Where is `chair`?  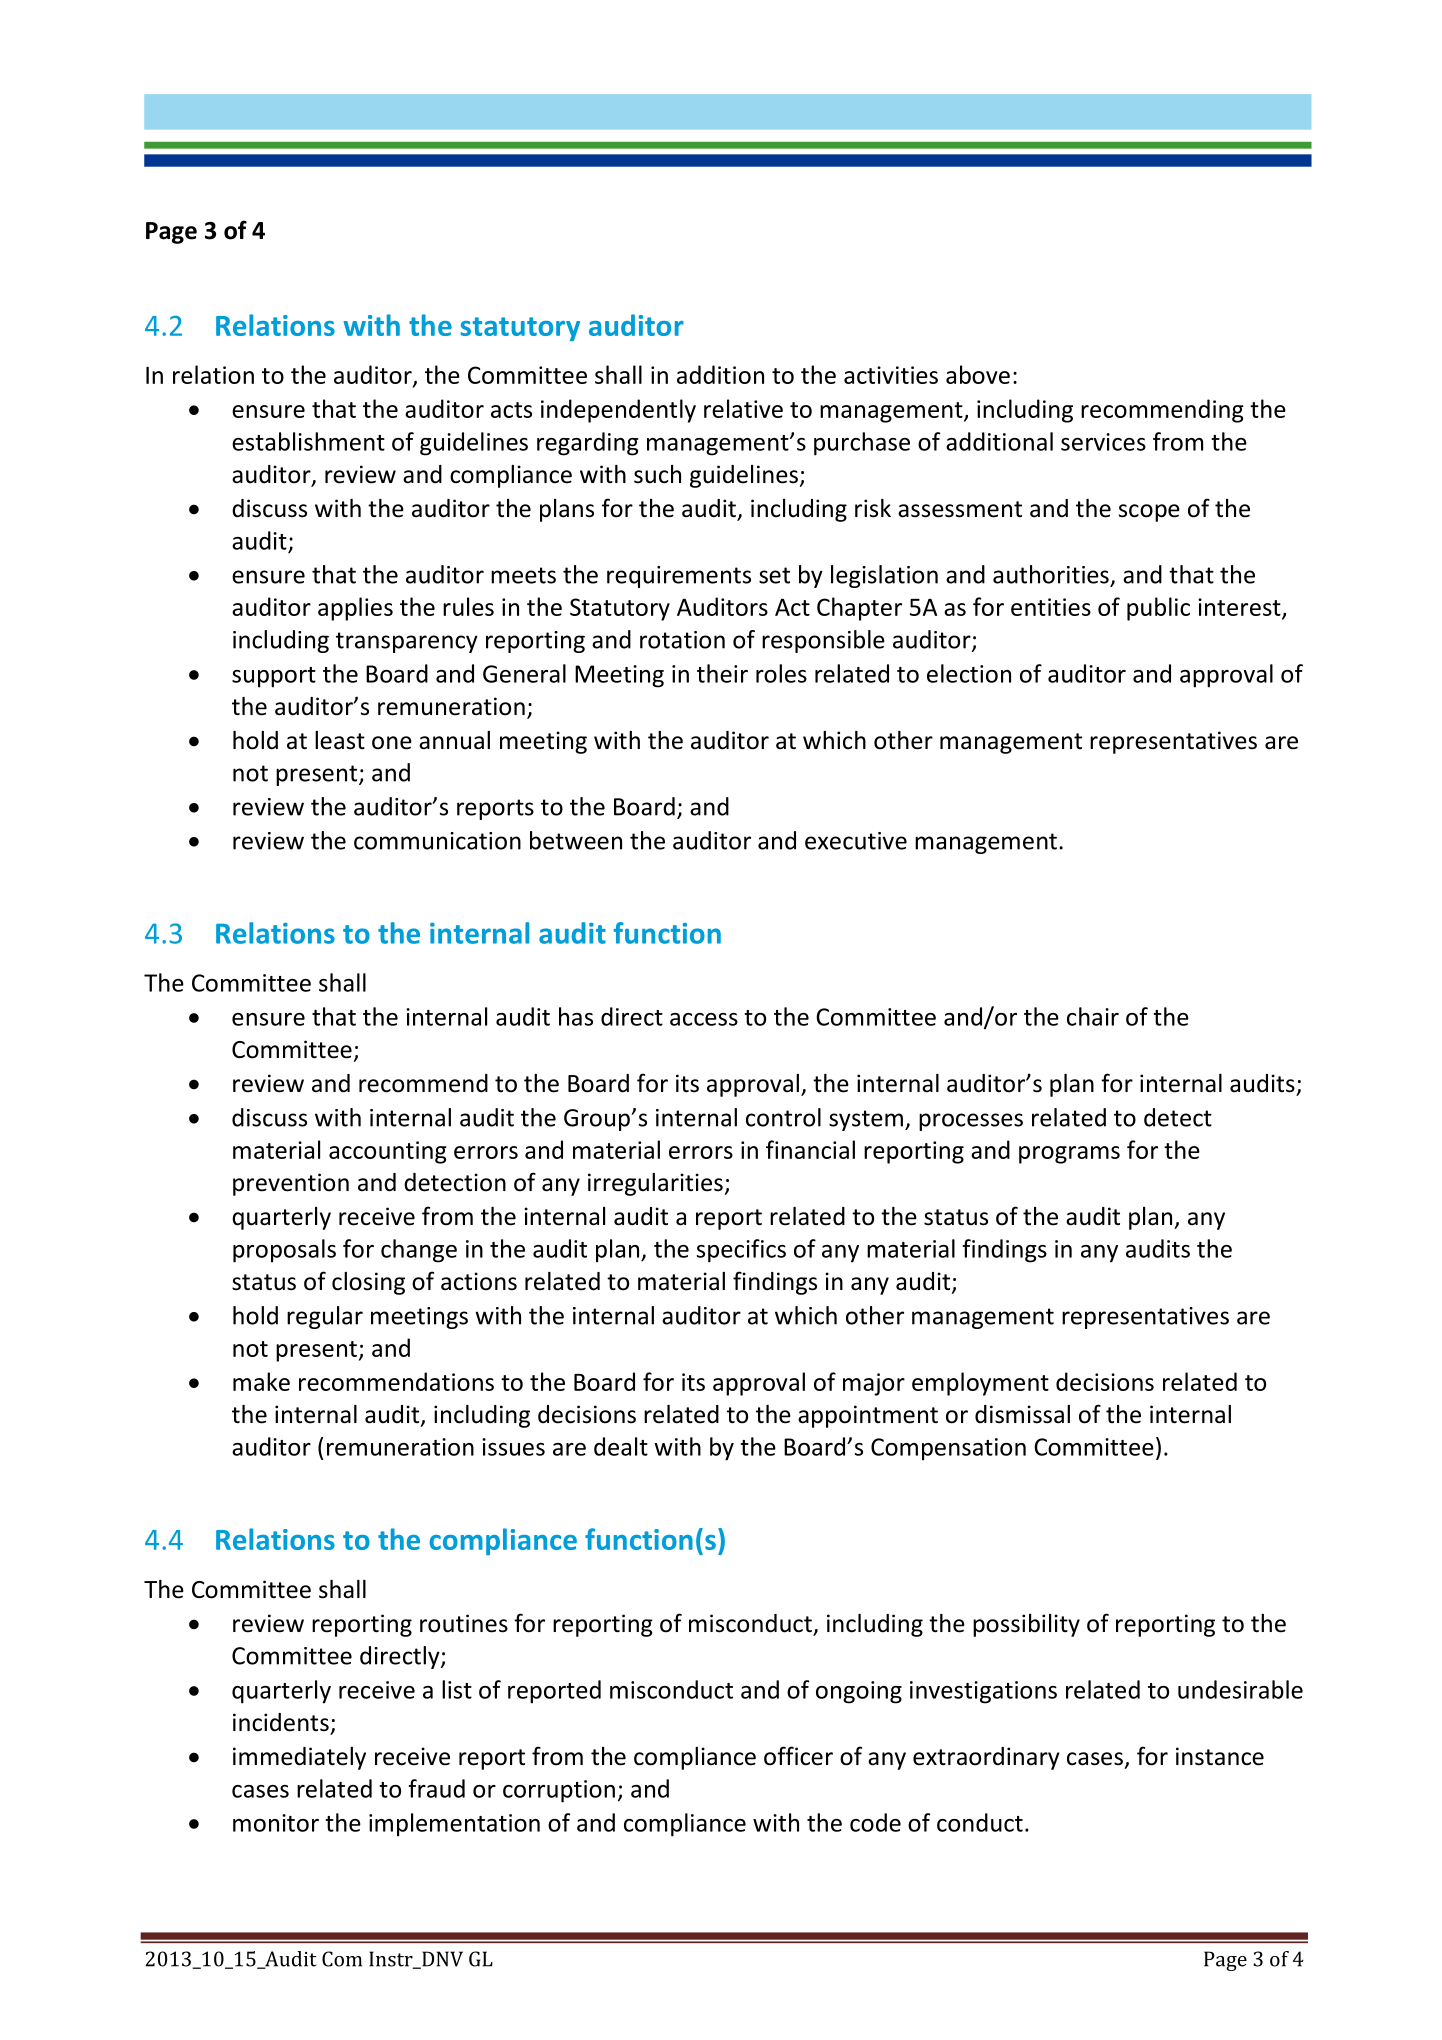 chair is located at coordinates (1093, 1016).
